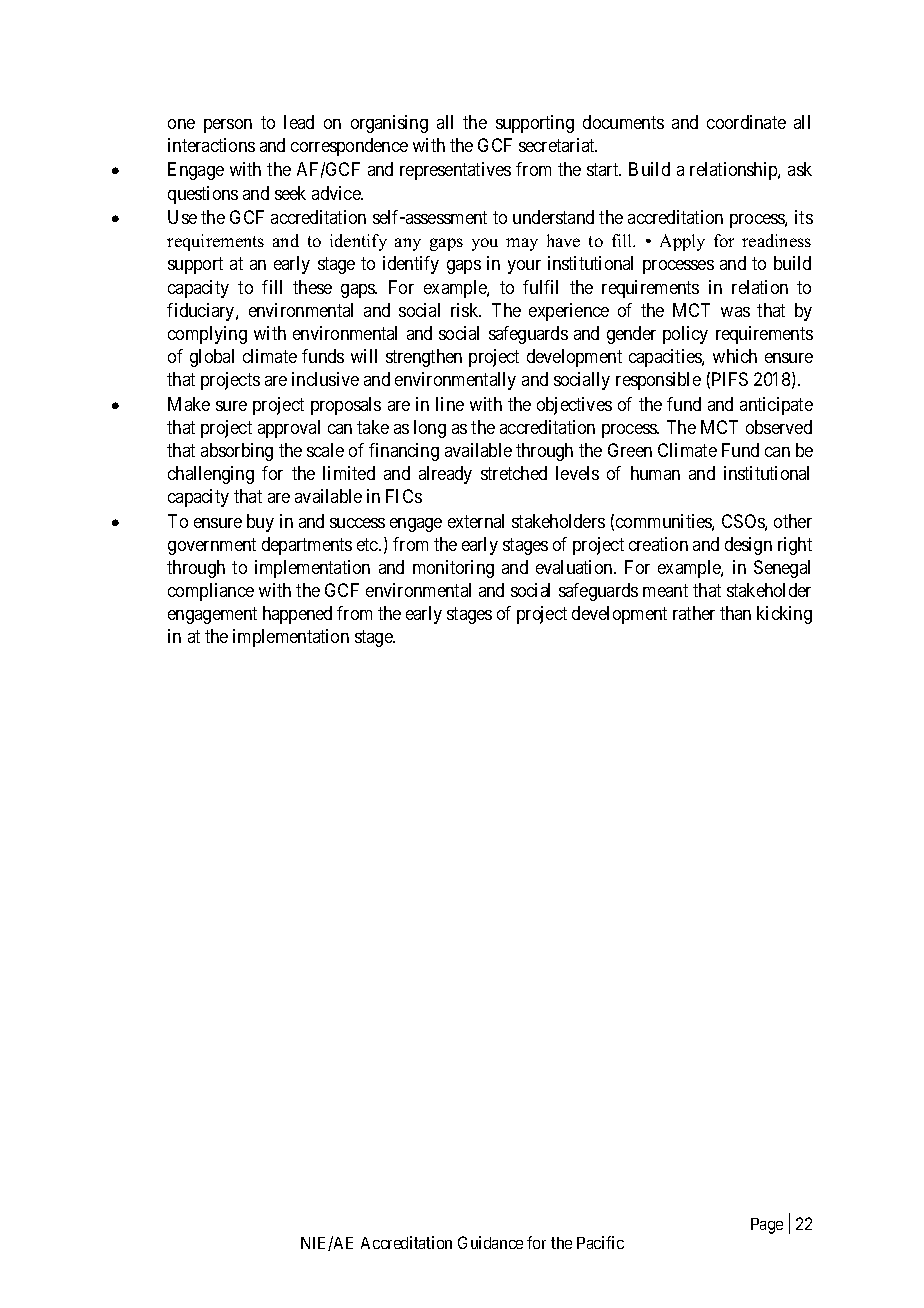 The image size is (924, 1308). What do you see at coordinates (694, 613) in the image?
I see `rather` at bounding box center [694, 613].
